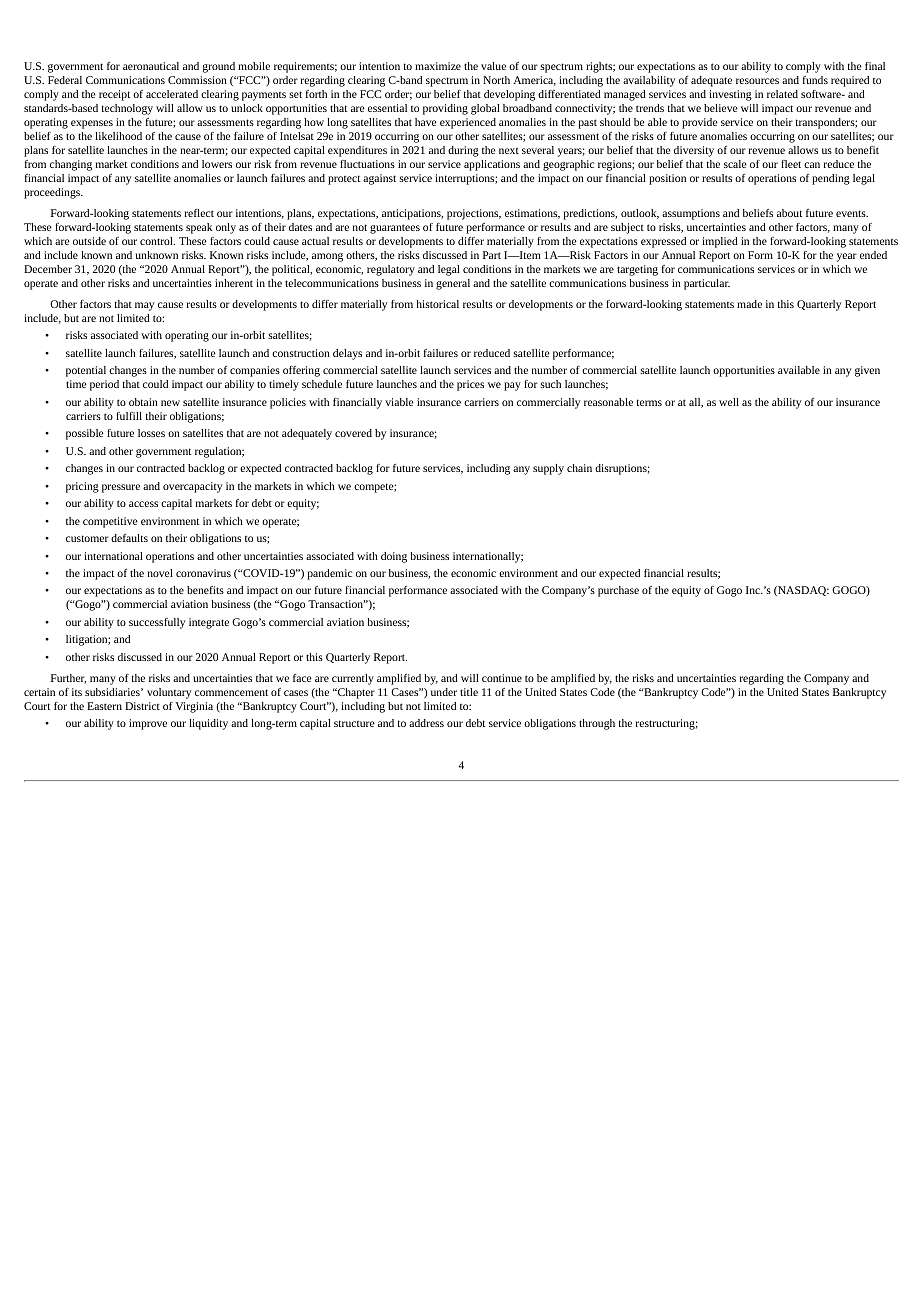  Describe the element at coordinates (172, 94) in the screenshot. I see `accelerated` at that location.
